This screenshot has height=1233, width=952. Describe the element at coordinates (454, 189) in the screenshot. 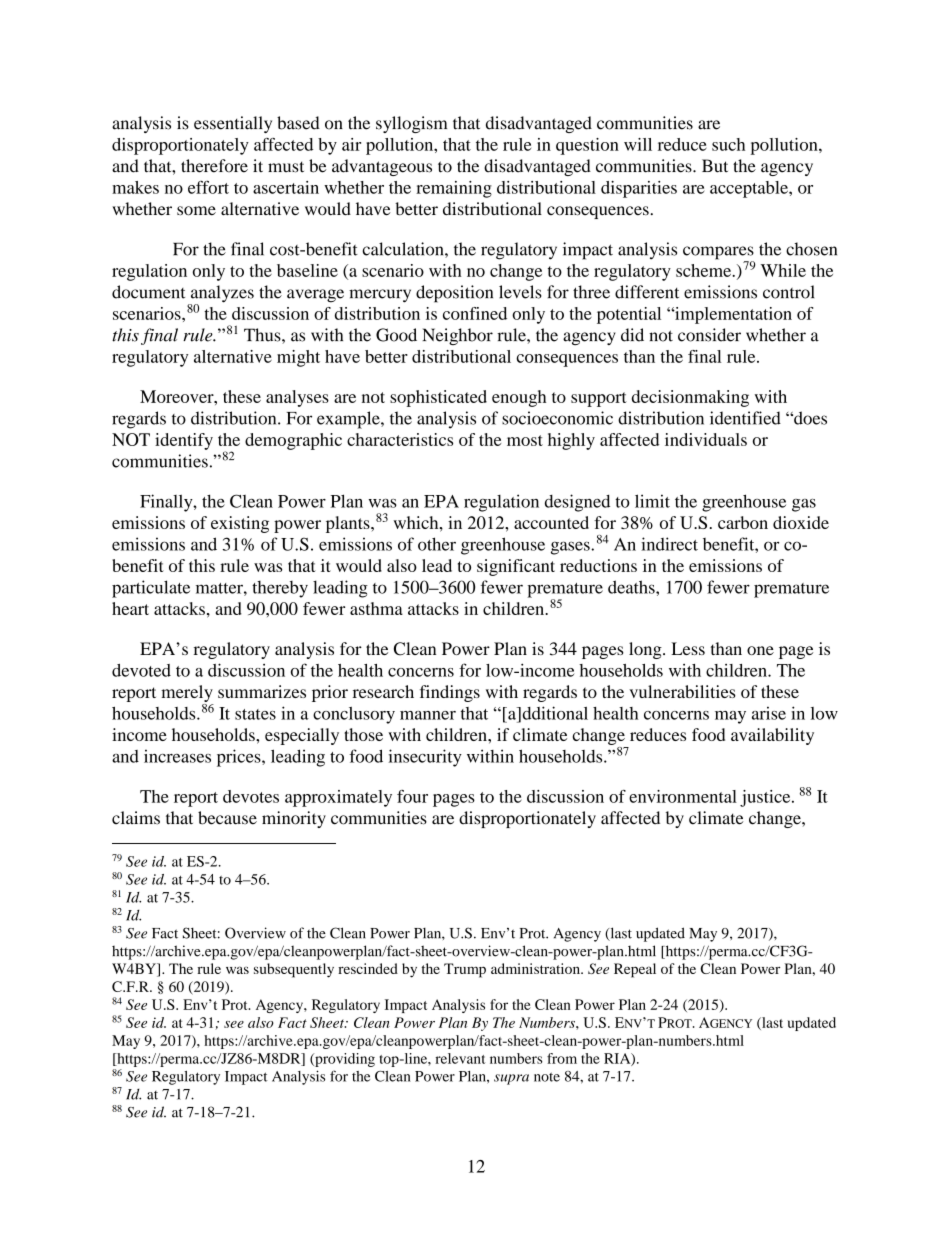

I see `remaining` at that location.
